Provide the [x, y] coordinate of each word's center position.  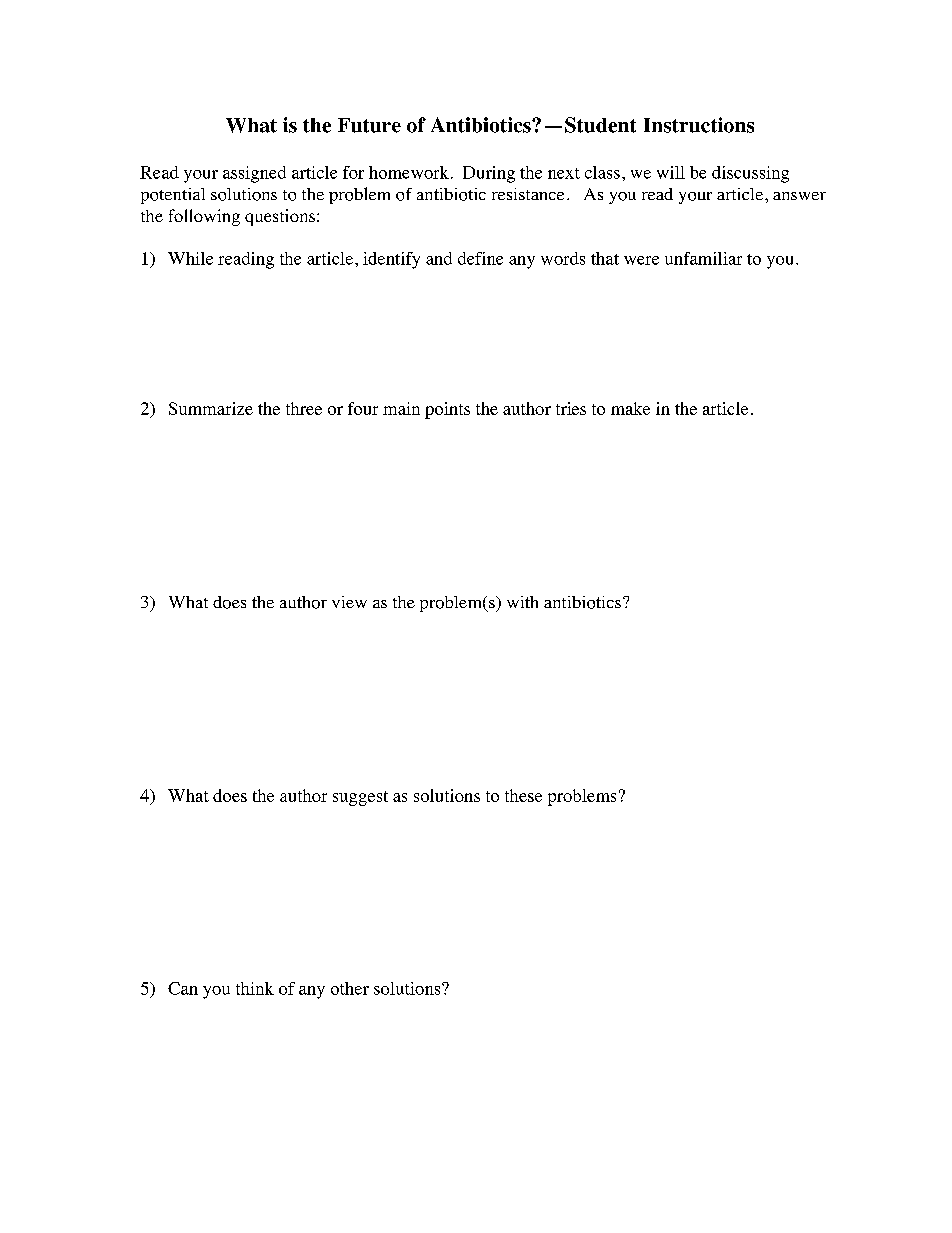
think [255, 988]
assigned [254, 174]
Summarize [211, 408]
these [523, 795]
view [349, 602]
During [489, 174]
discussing [750, 174]
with [522, 602]
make [630, 408]
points [447, 410]
